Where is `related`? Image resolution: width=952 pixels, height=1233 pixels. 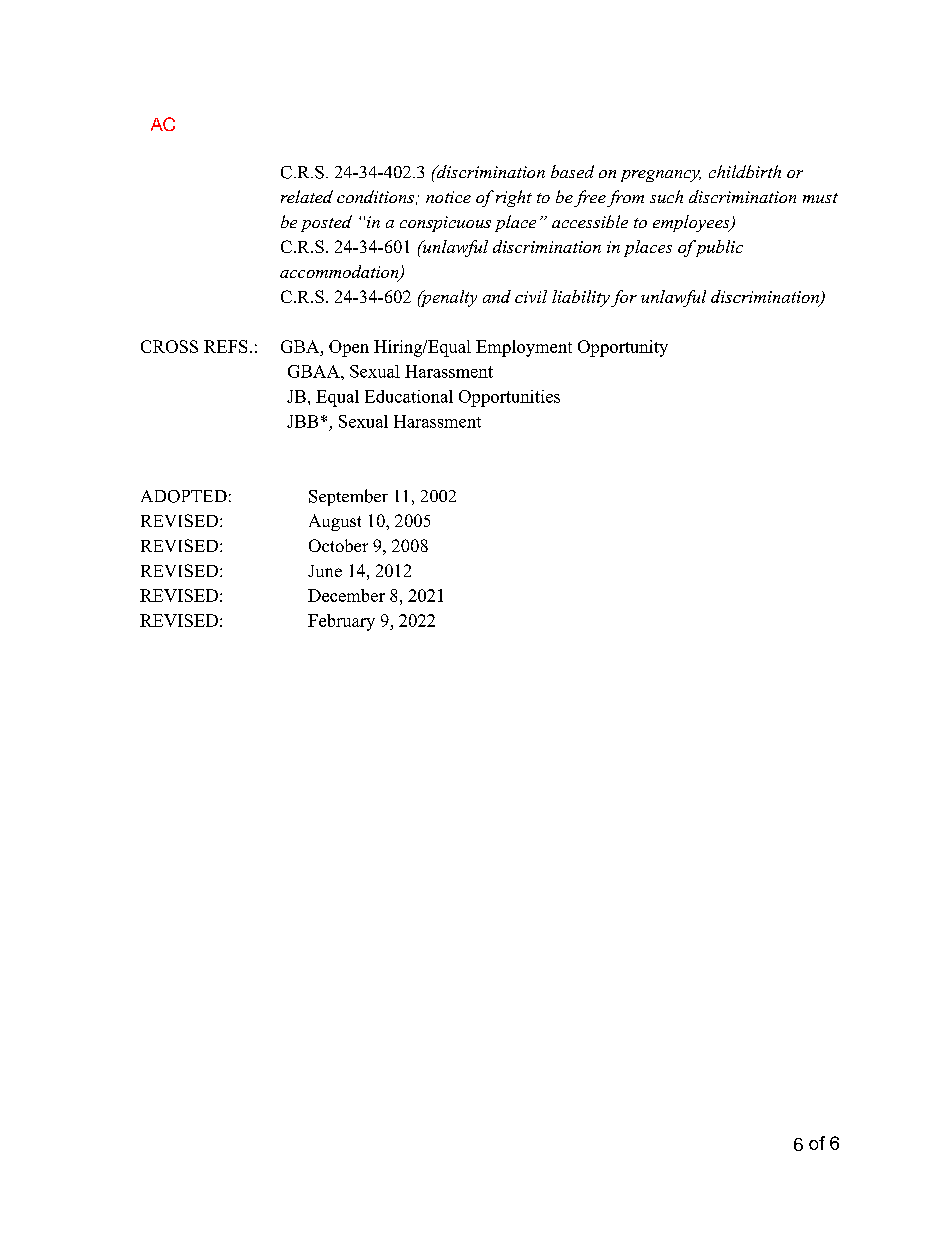 related is located at coordinates (307, 196).
